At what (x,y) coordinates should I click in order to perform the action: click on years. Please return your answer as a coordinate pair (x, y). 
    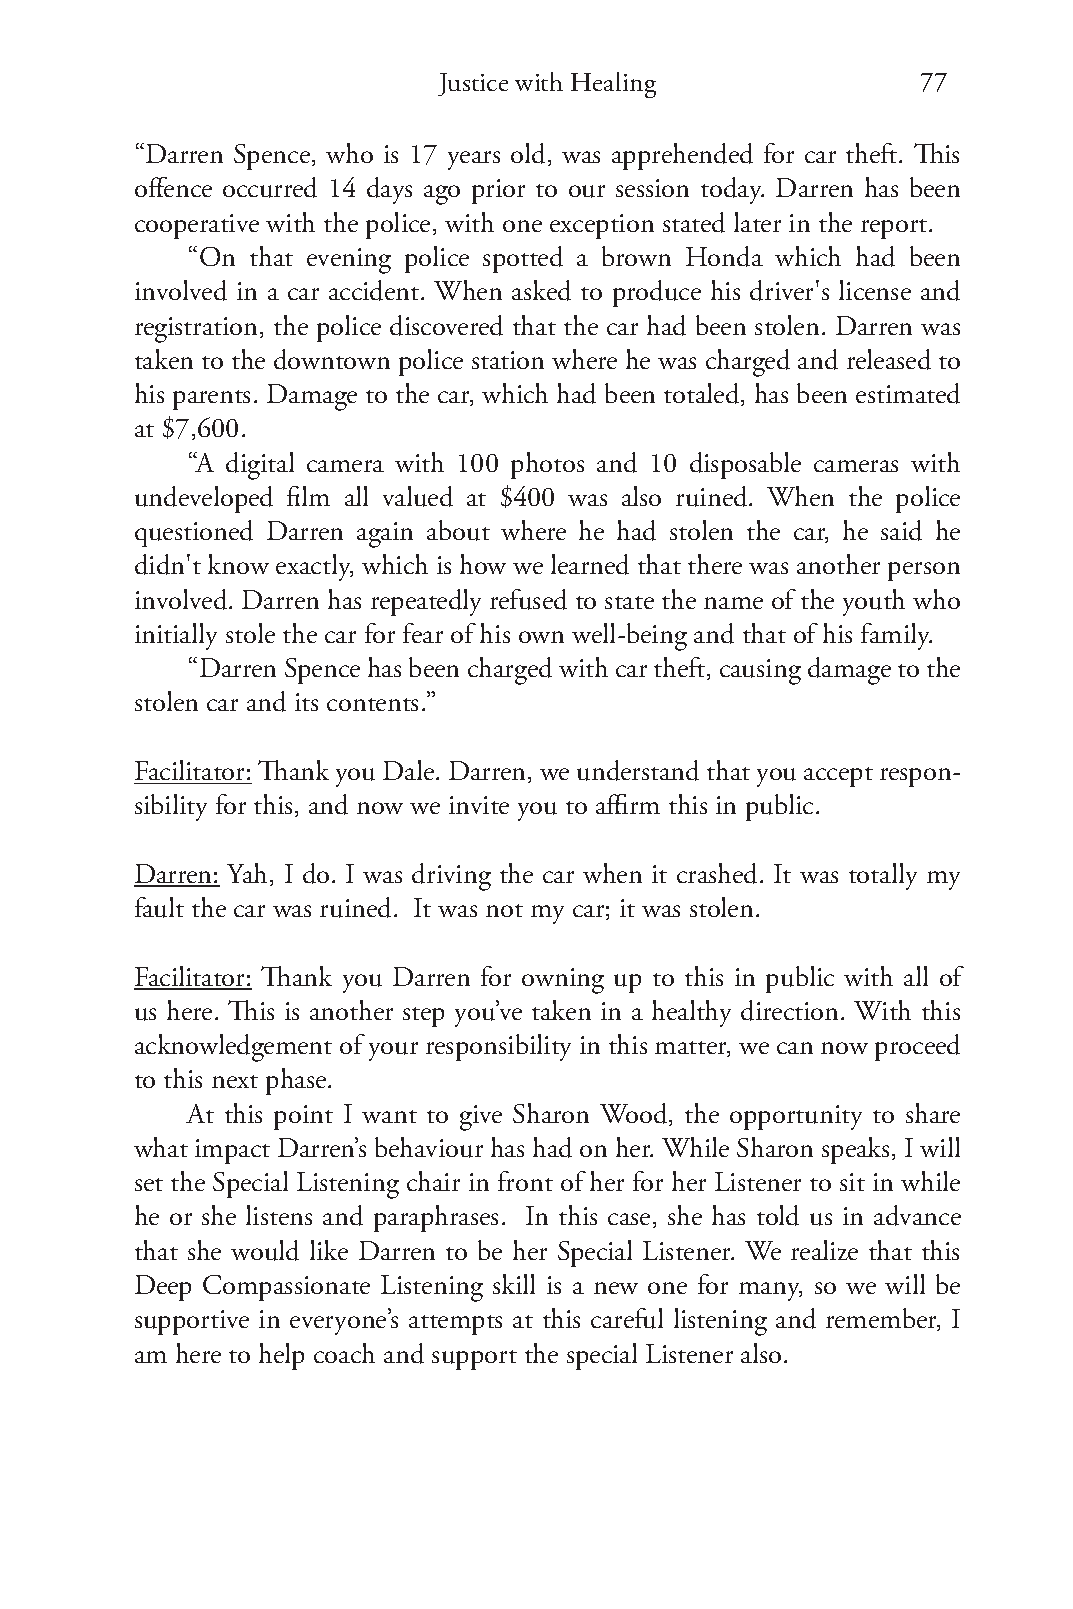
    Looking at the image, I should click on (474, 160).
